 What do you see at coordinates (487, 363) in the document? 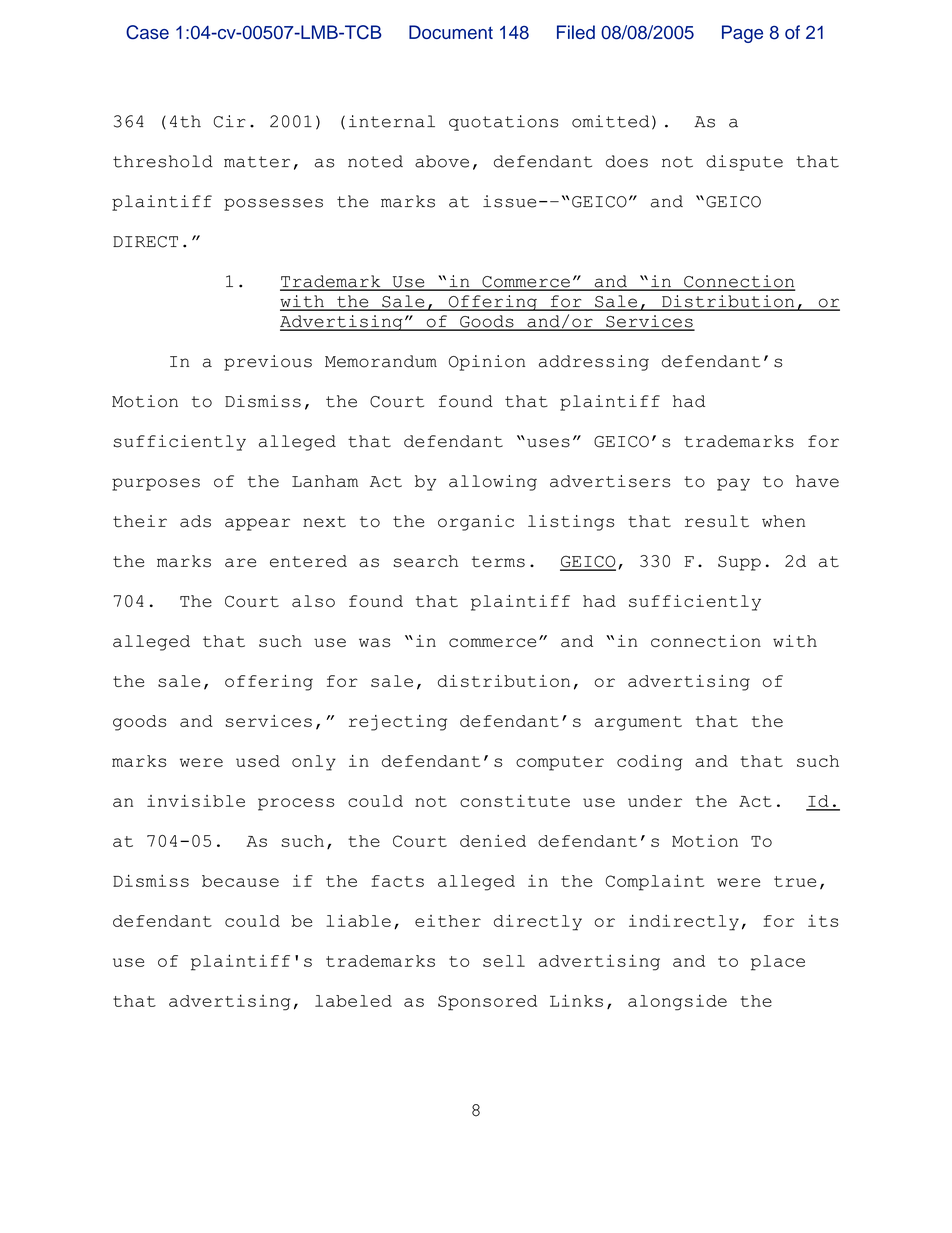
I see `Opinion` at bounding box center [487, 363].
